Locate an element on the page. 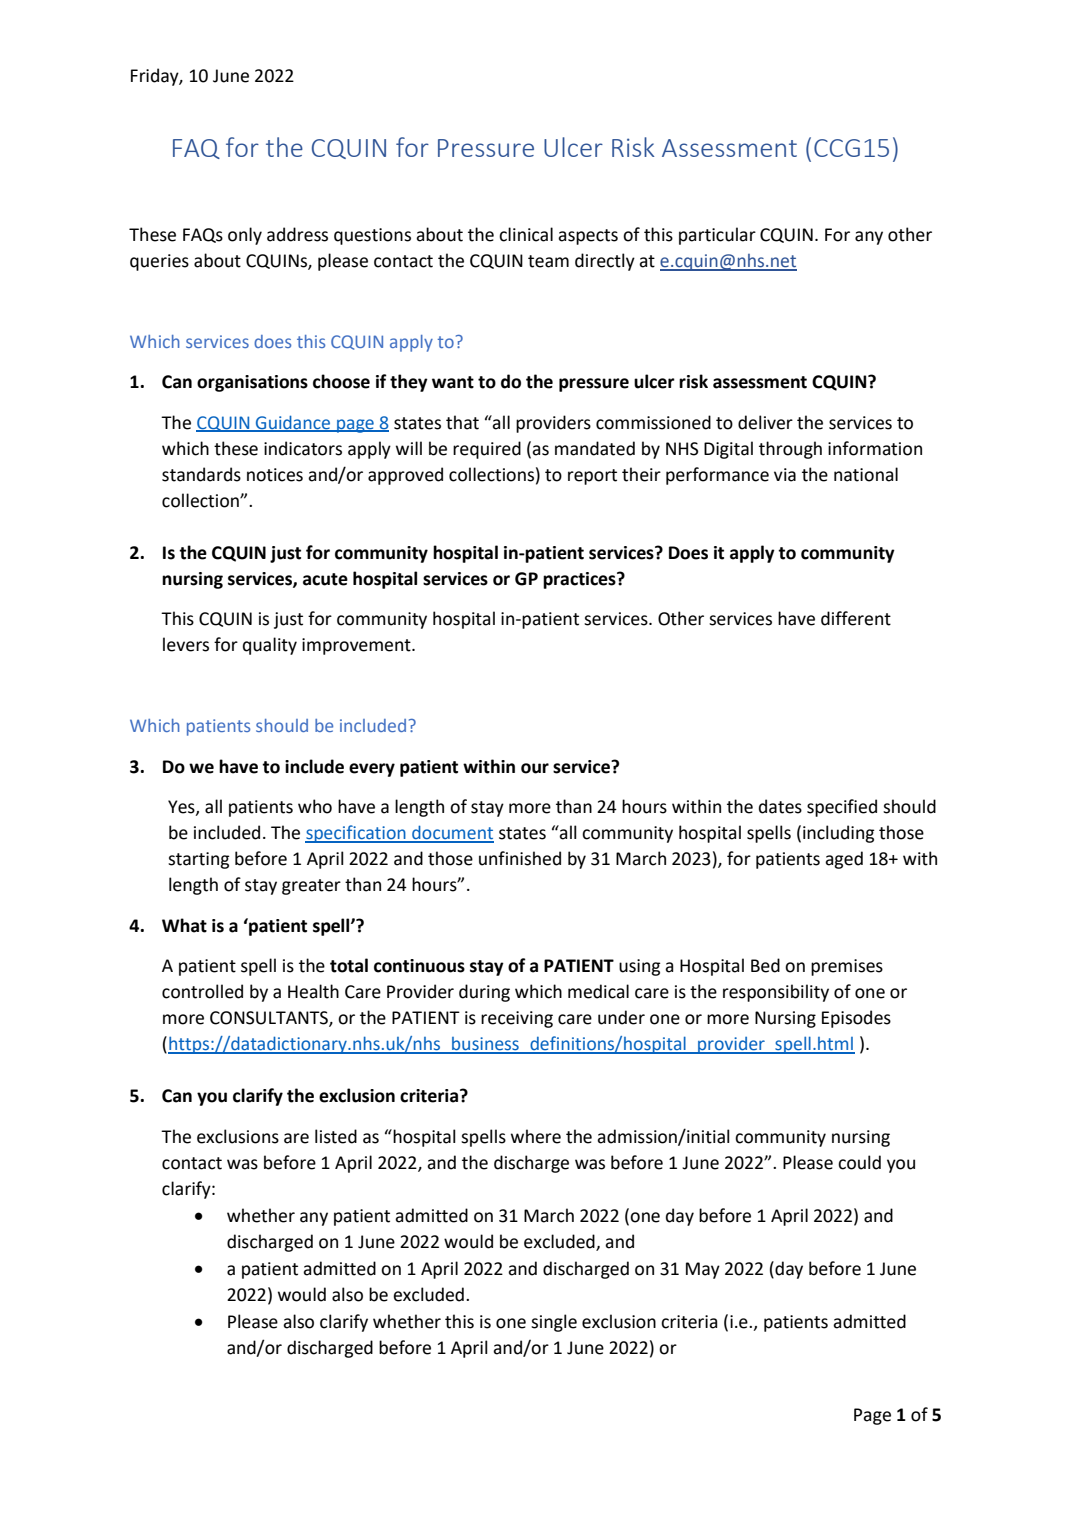  responsibility is located at coordinates (776, 993).
